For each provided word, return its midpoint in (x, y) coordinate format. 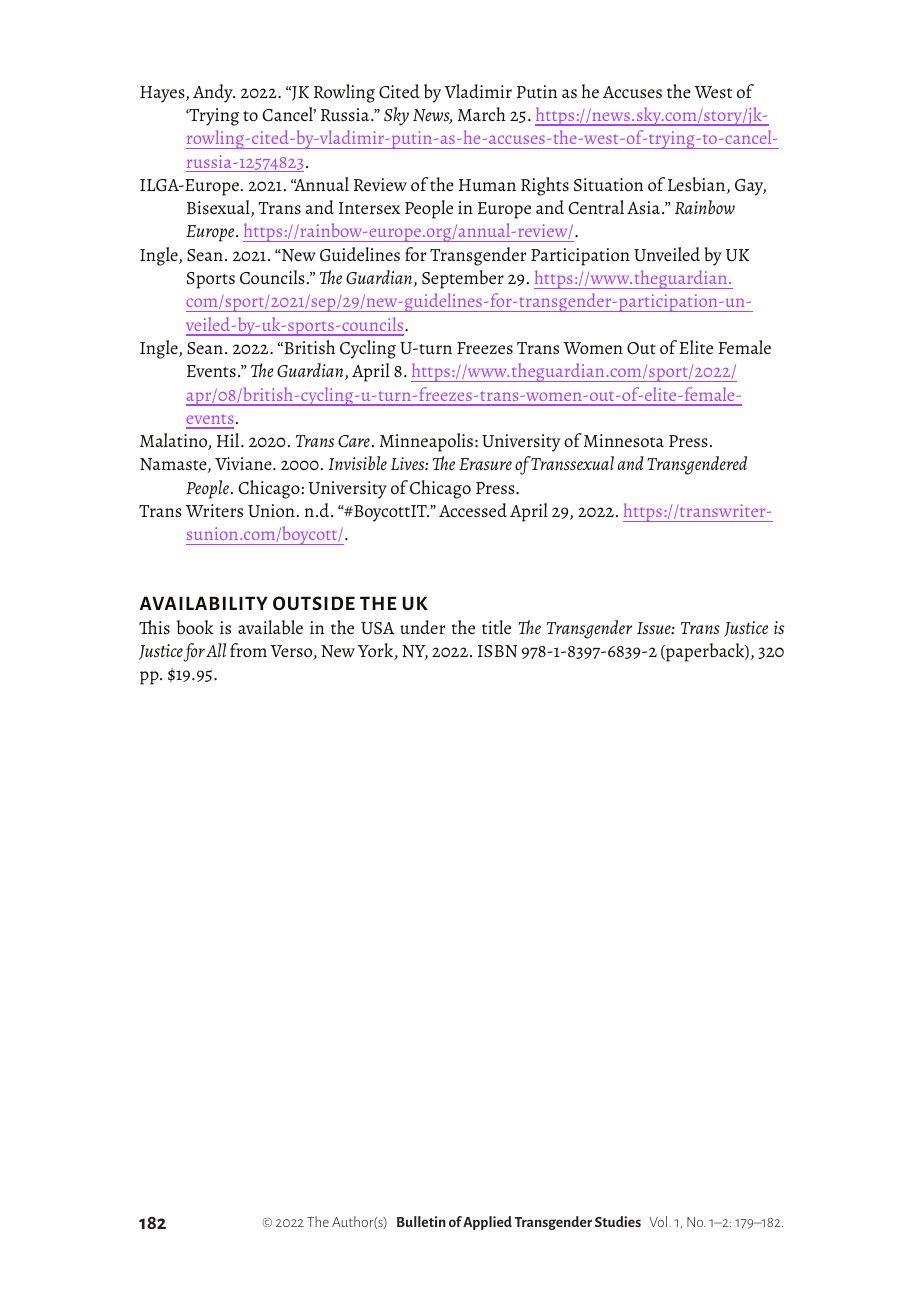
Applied (487, 1223)
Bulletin (421, 1221)
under (422, 627)
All (216, 650)
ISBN (497, 651)
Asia (645, 207)
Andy (214, 93)
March (482, 114)
